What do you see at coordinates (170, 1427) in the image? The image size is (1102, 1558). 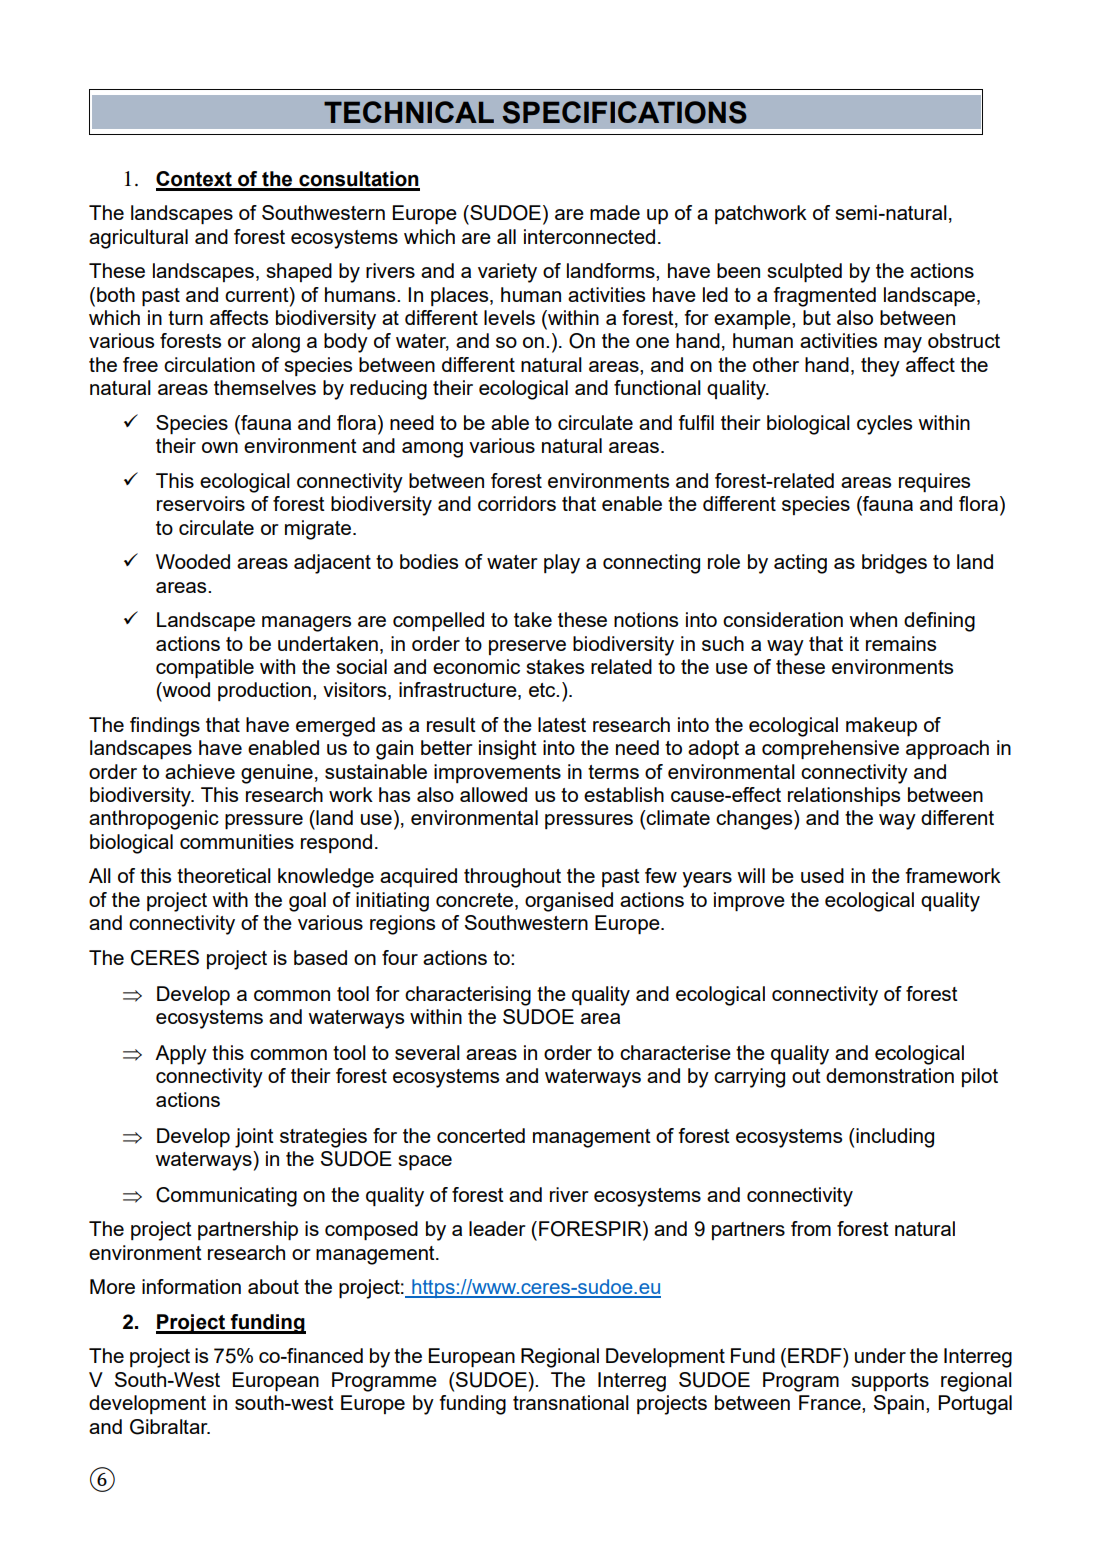 I see `Gibraltar` at bounding box center [170, 1427].
